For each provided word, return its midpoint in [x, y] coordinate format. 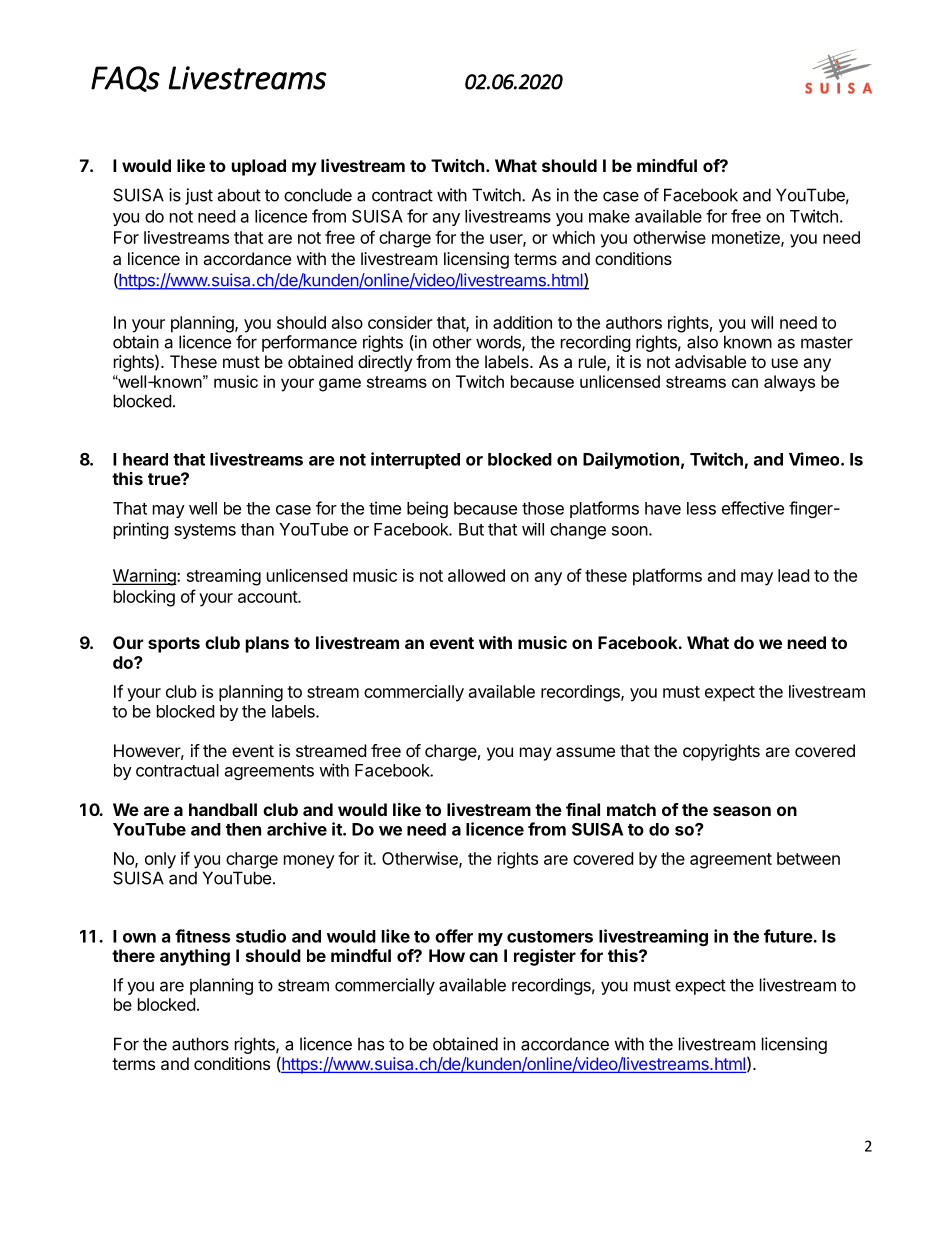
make [609, 216]
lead [793, 575]
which [573, 237]
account [268, 597]
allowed [476, 575]
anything [195, 957]
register [545, 957]
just [199, 196]
